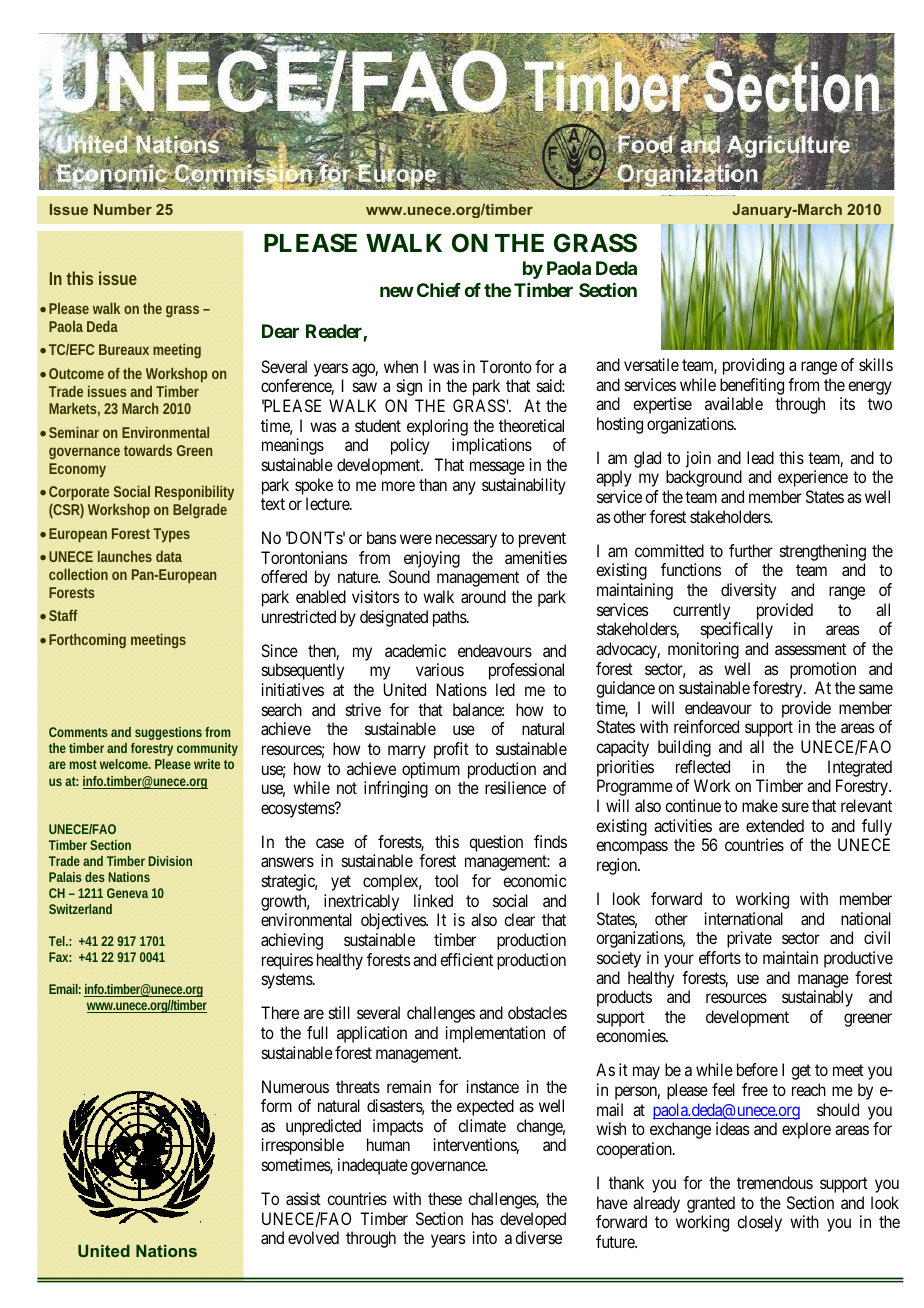 This image has width=924, height=1308. I want to click on Number, so click(123, 209).
